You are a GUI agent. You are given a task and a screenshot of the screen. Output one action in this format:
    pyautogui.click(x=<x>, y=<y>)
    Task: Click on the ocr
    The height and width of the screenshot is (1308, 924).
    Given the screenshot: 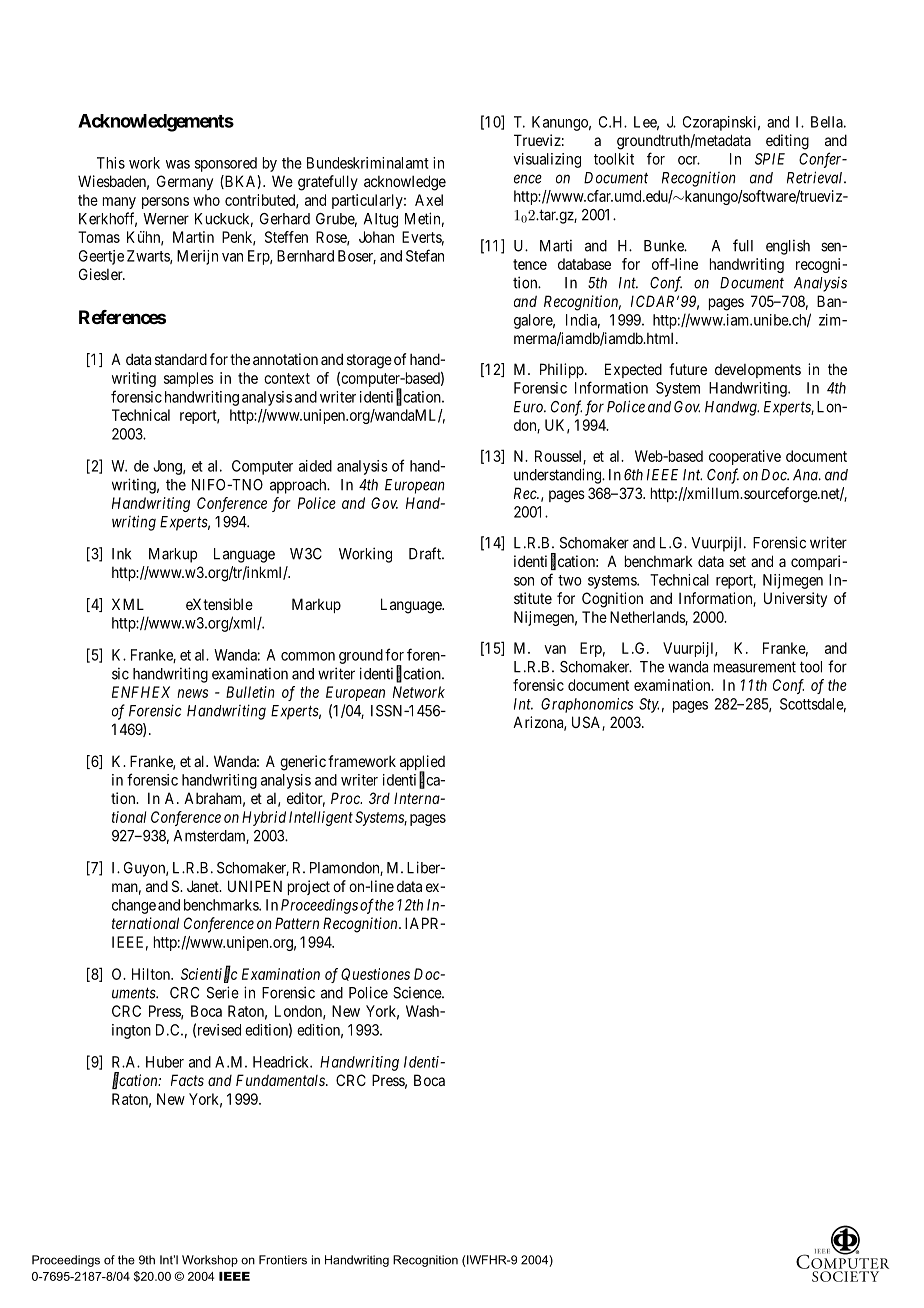 What is the action you would take?
    pyautogui.click(x=689, y=160)
